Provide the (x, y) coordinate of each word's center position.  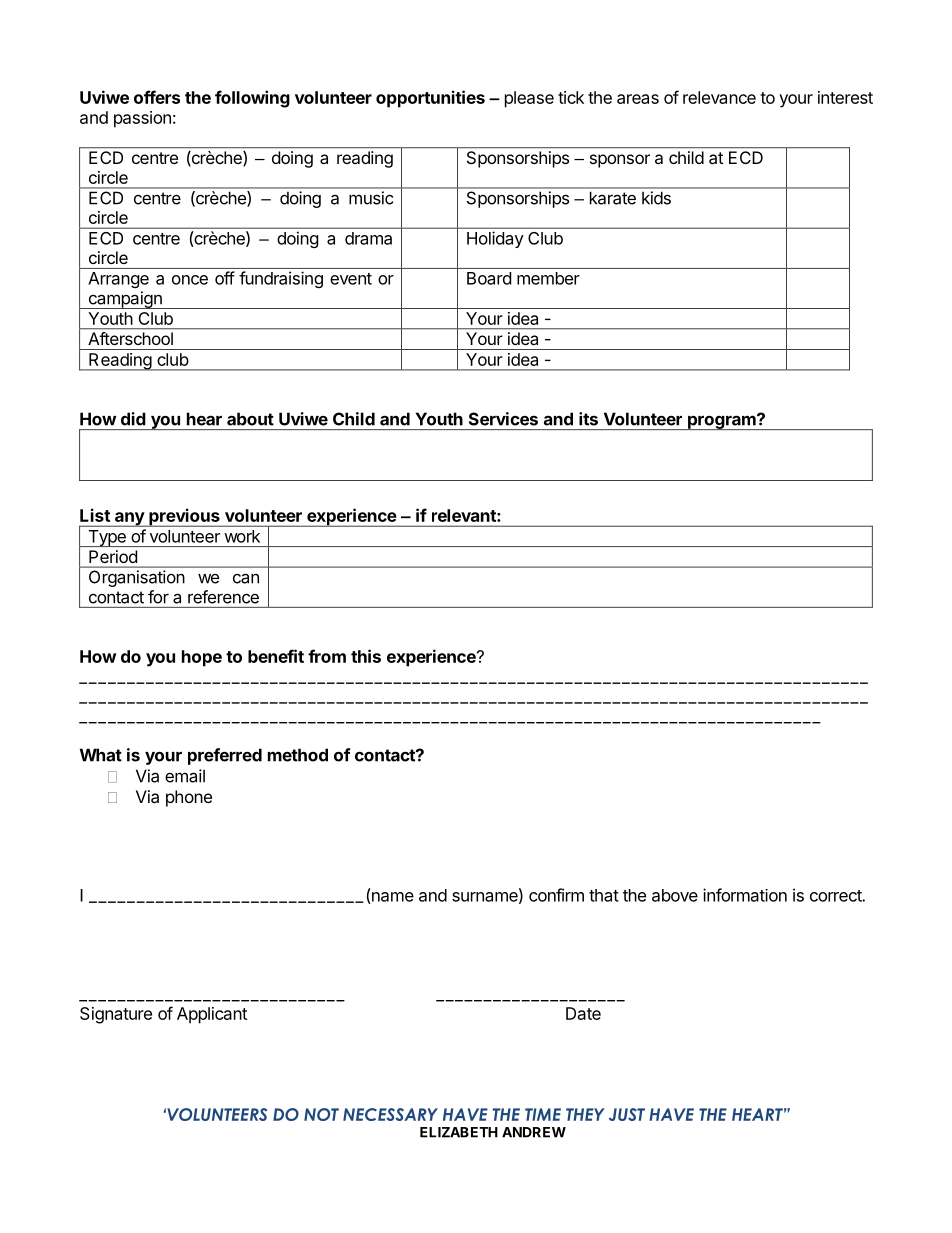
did (133, 419)
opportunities (430, 99)
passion (142, 119)
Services (503, 419)
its (588, 419)
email (185, 776)
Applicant (212, 1015)
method (298, 755)
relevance (719, 97)
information (745, 895)
